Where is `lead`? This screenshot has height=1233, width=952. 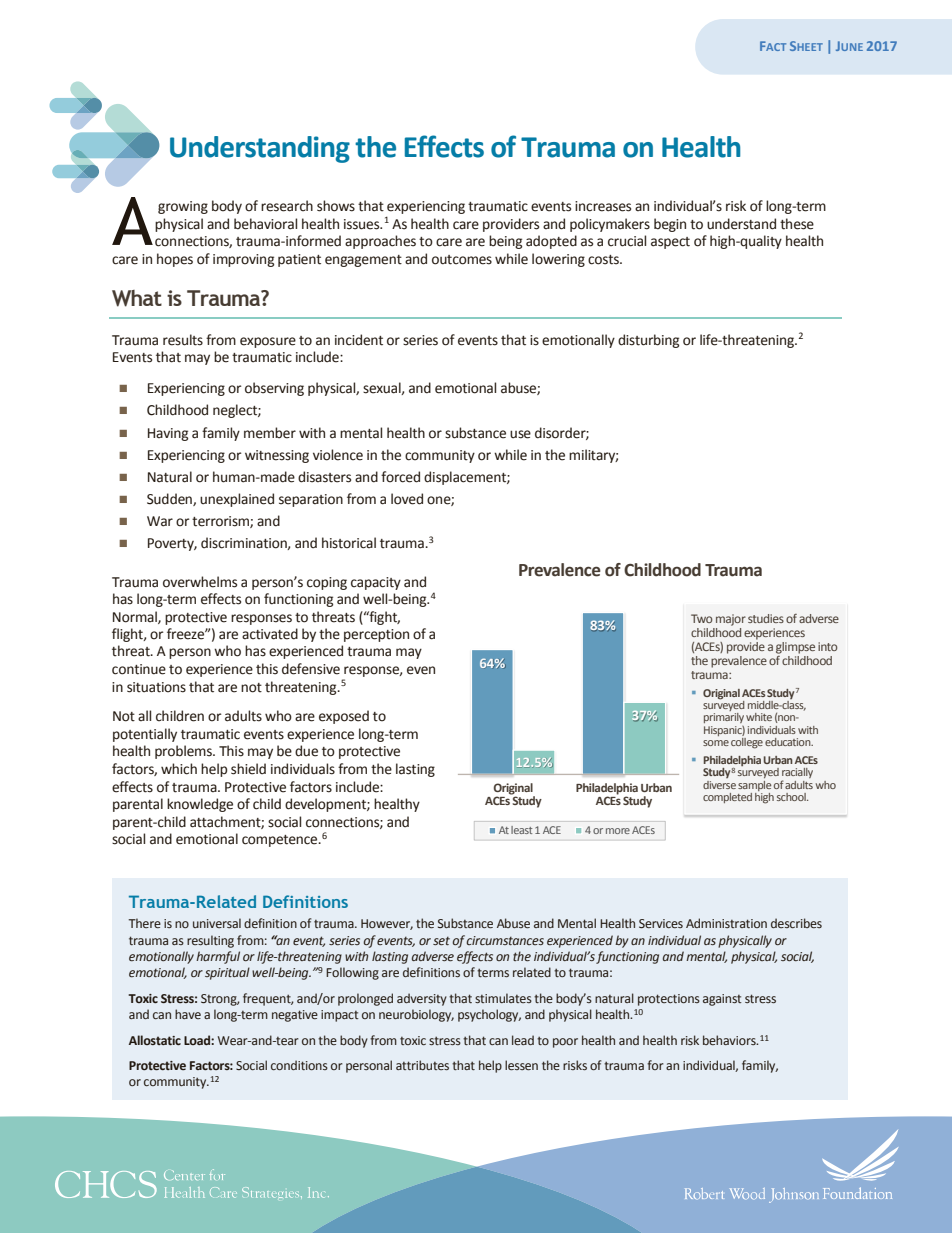
lead is located at coordinates (523, 1040).
